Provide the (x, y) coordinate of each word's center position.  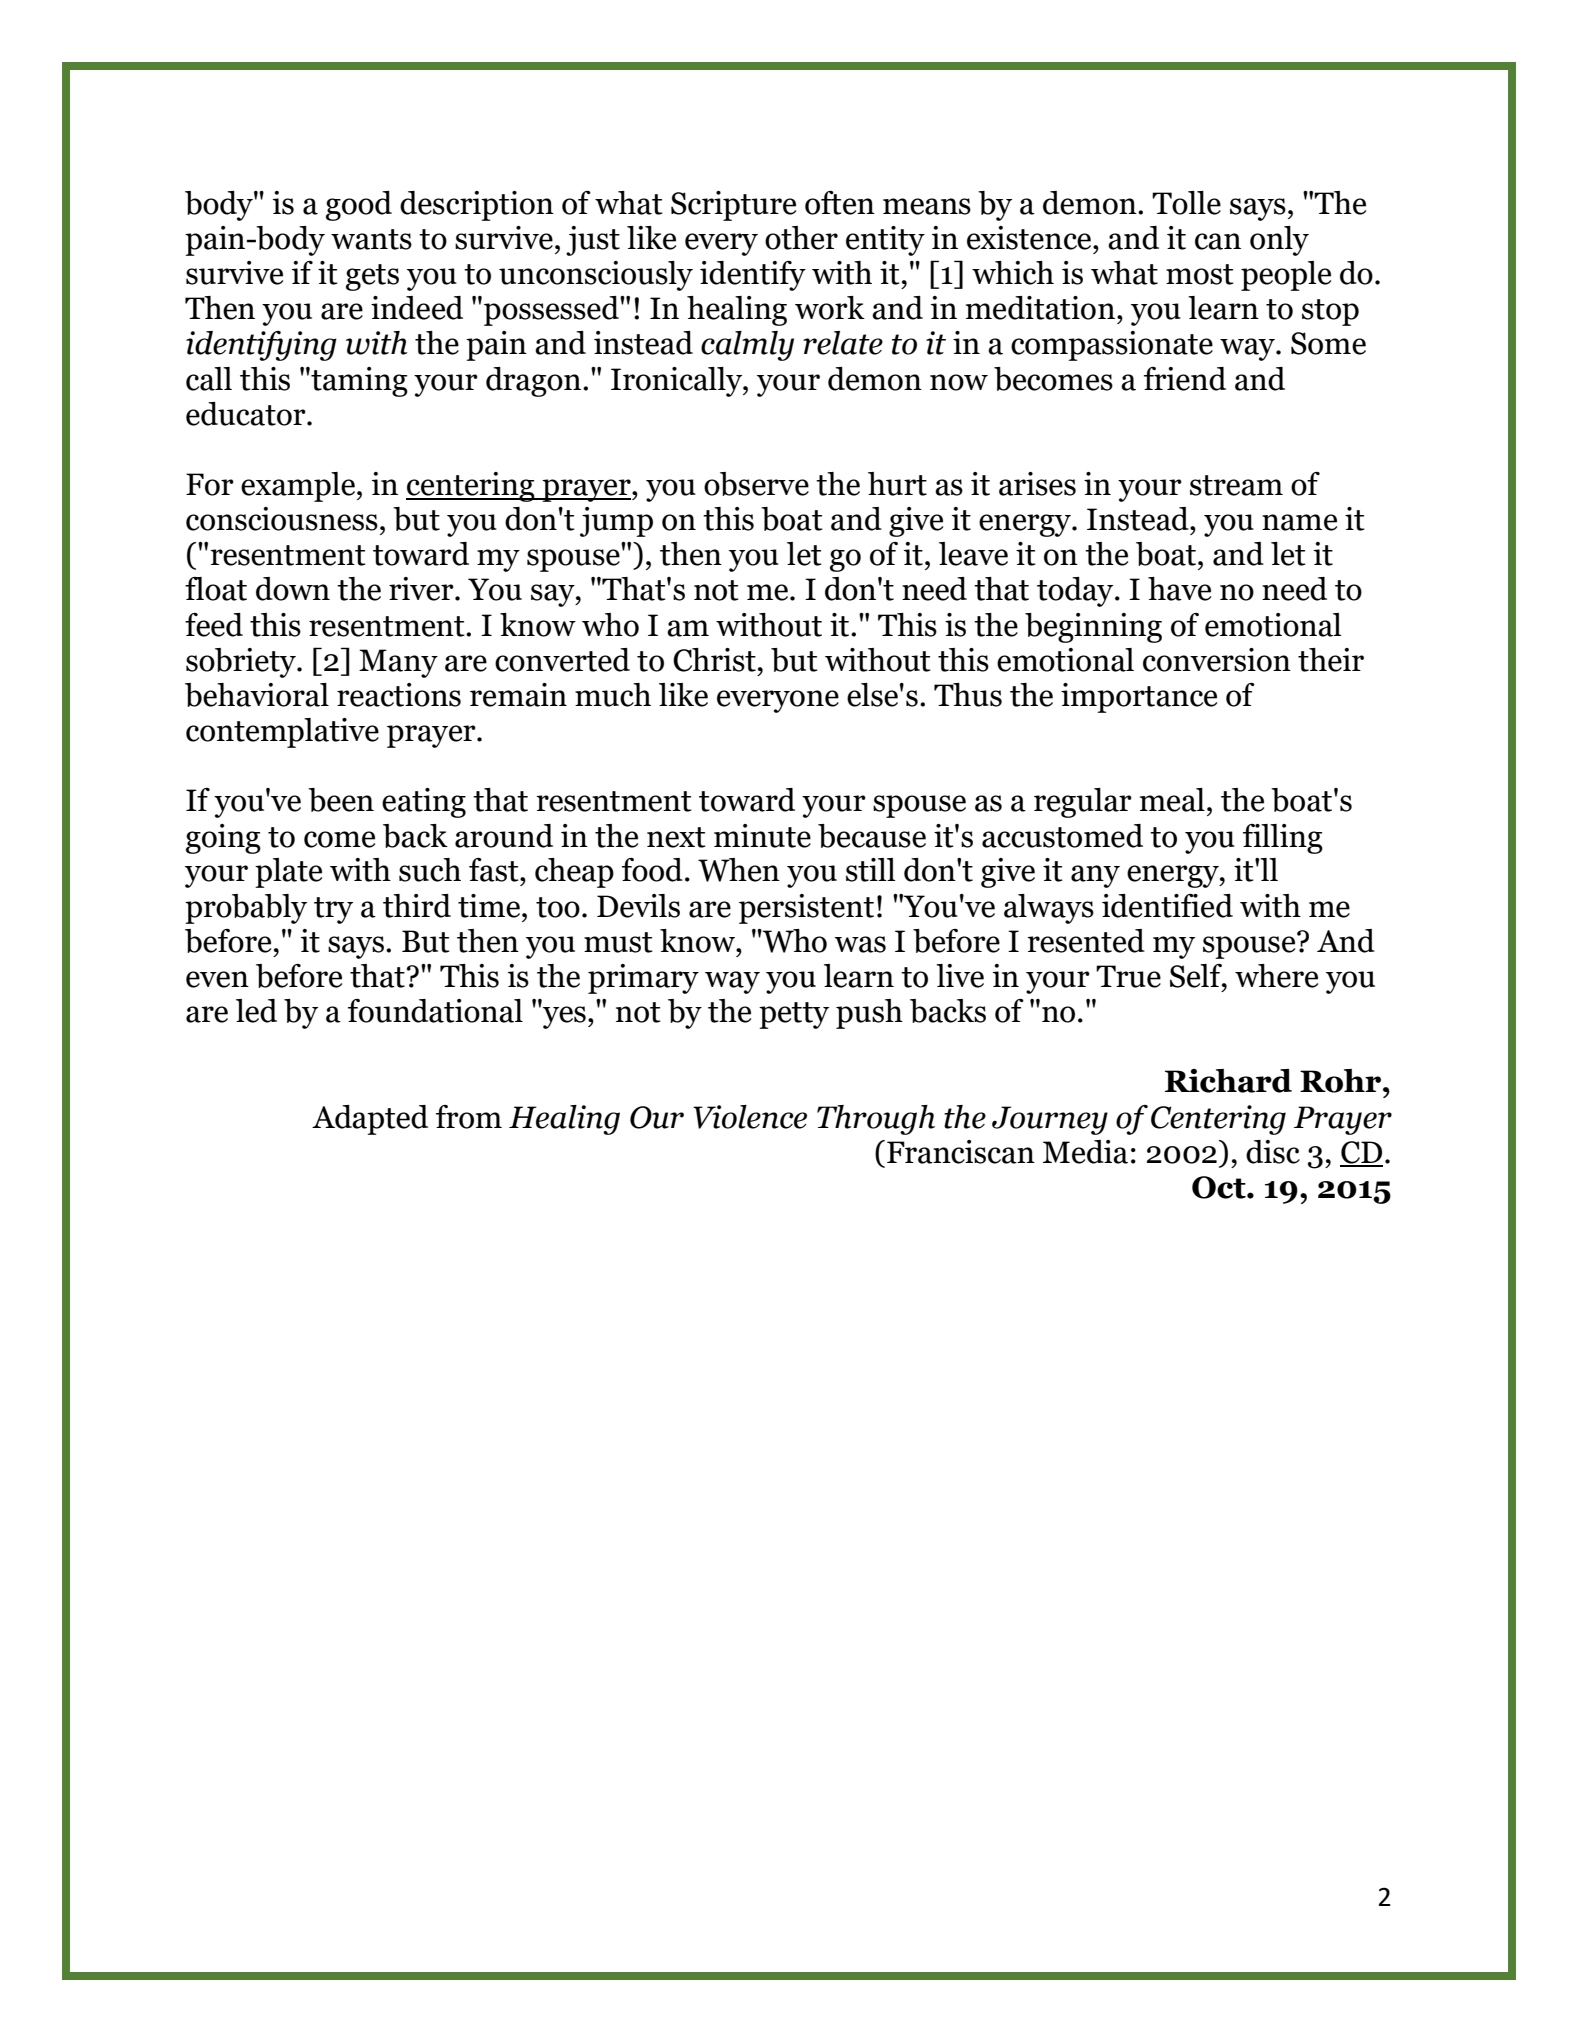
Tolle (1186, 203)
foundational (435, 1011)
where (1276, 976)
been (341, 800)
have (1179, 589)
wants (371, 239)
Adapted (370, 1120)
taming (358, 382)
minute (762, 836)
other (801, 238)
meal (1172, 800)
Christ (714, 660)
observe (756, 484)
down (293, 589)
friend (1185, 379)
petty (794, 1015)
